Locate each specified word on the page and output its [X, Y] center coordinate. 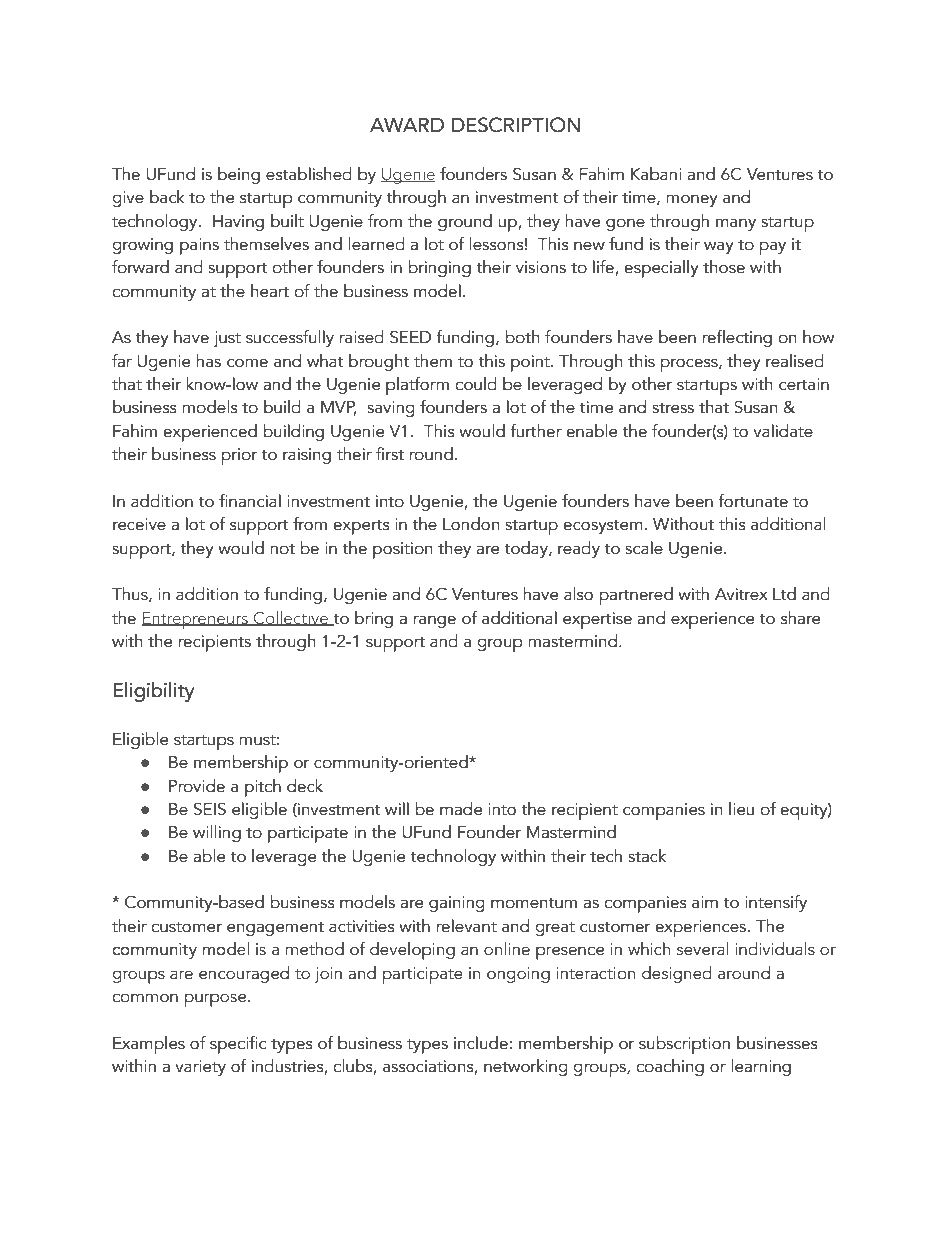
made [461, 809]
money [692, 200]
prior [239, 456]
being [239, 175]
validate [783, 431]
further [536, 431]
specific [238, 1045]
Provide [197, 786]
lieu [741, 809]
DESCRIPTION [515, 125]
